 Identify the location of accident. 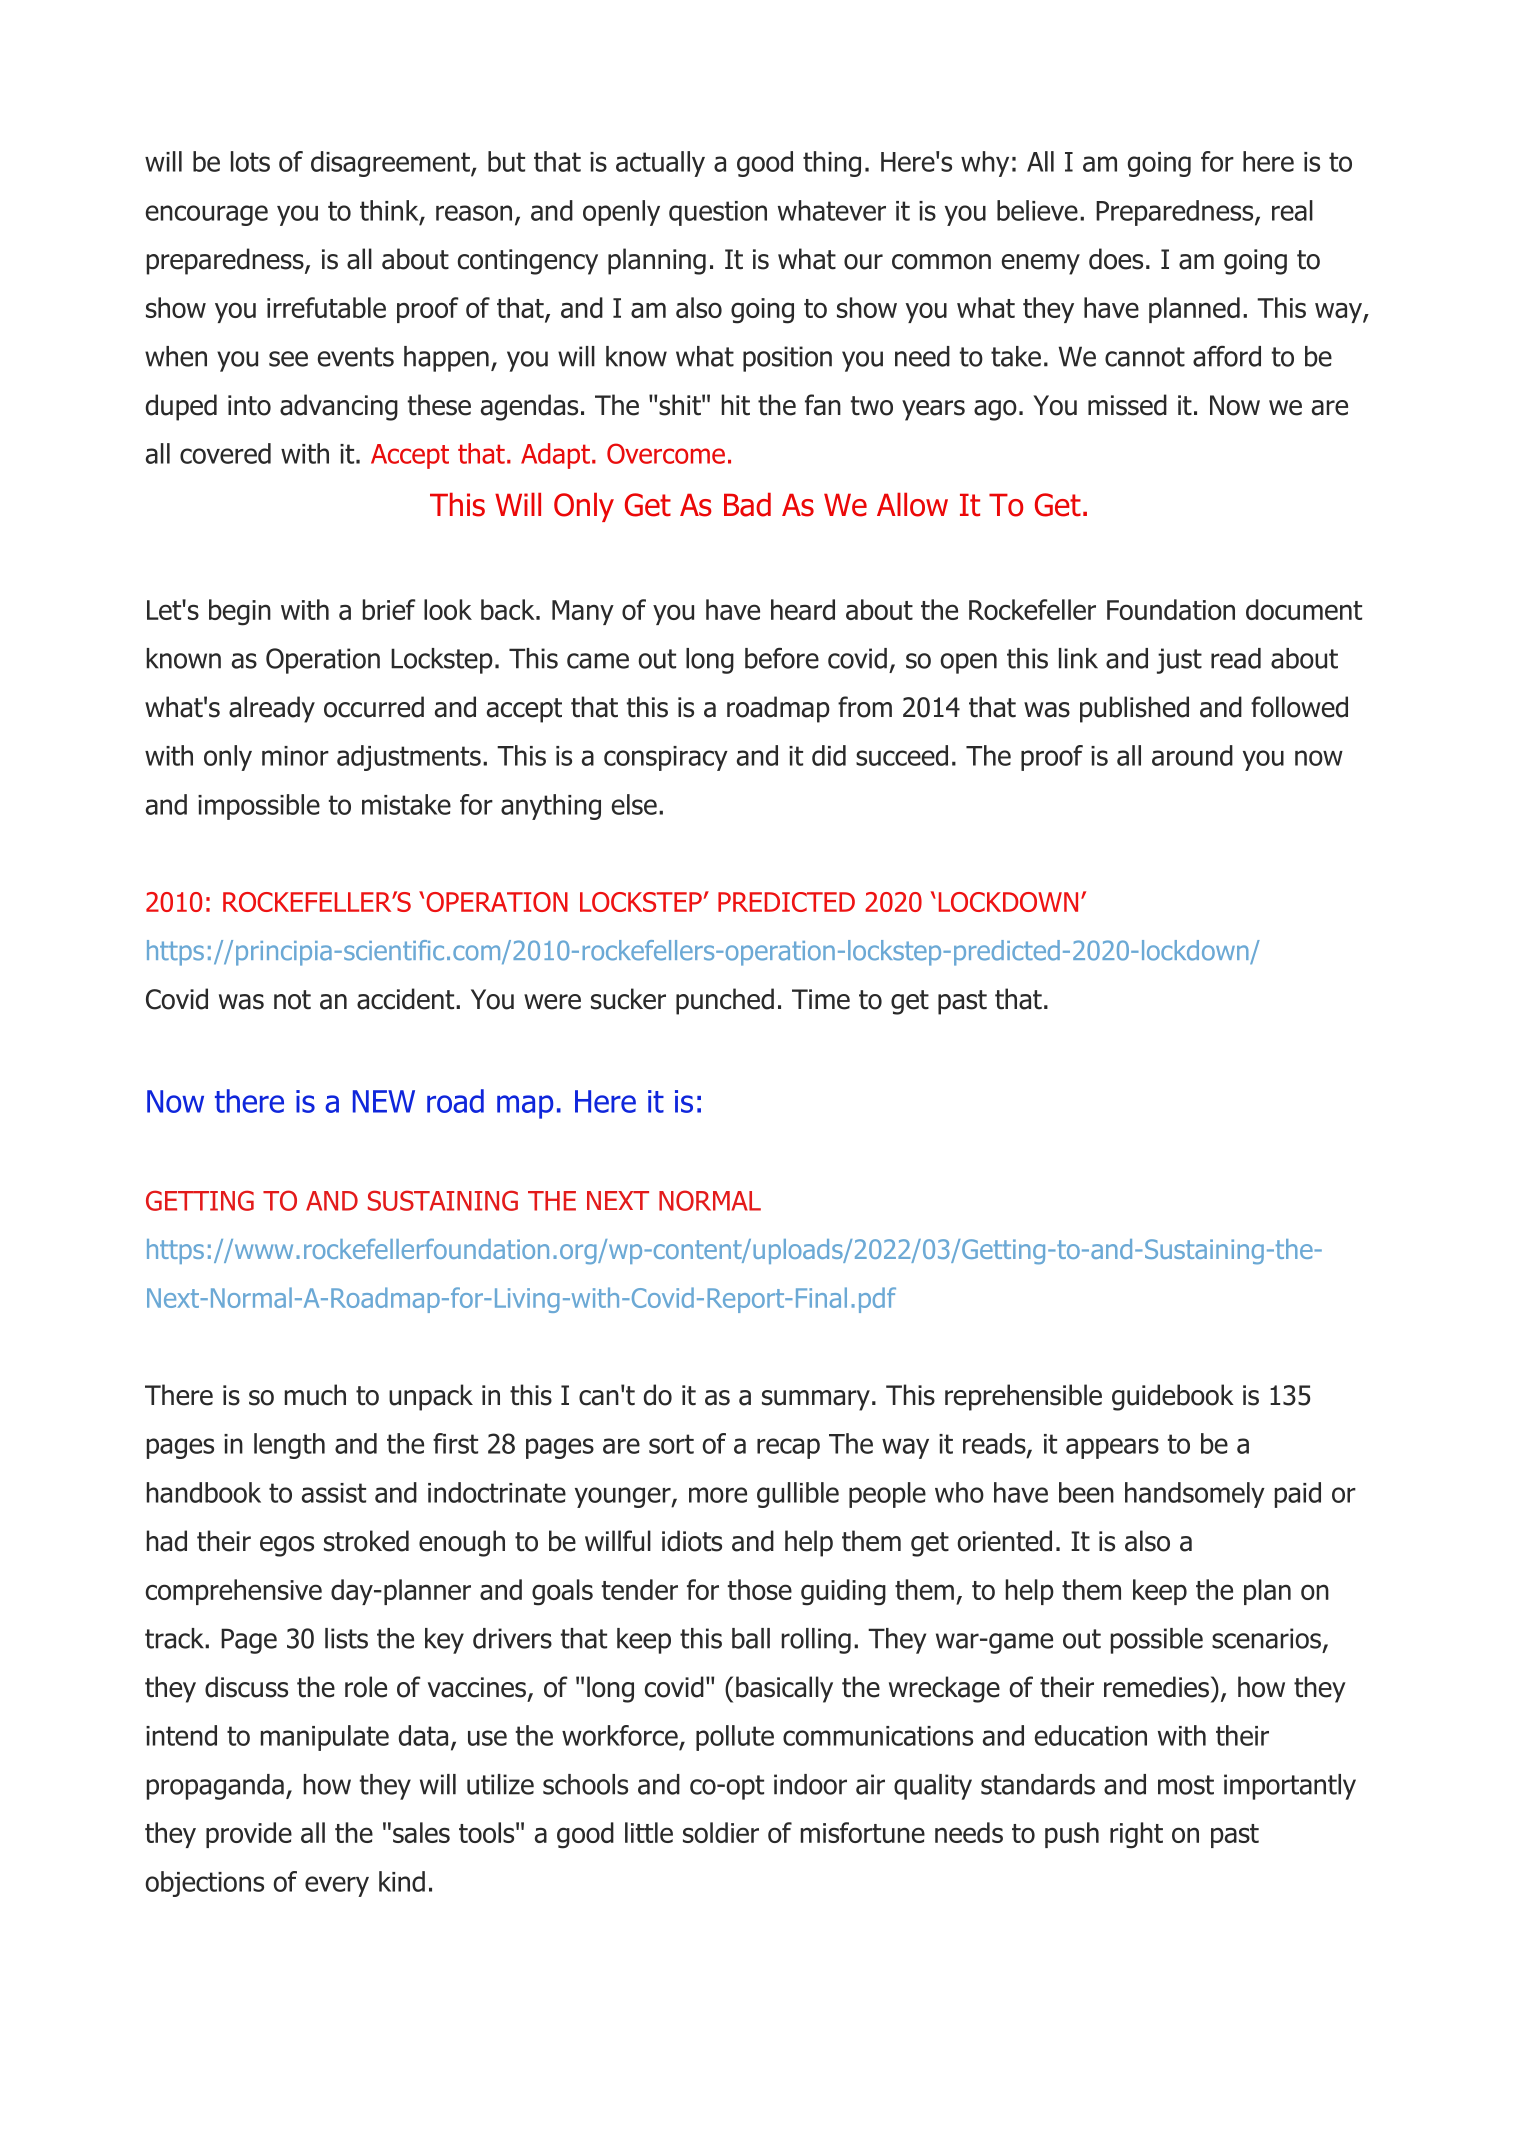
(407, 999).
